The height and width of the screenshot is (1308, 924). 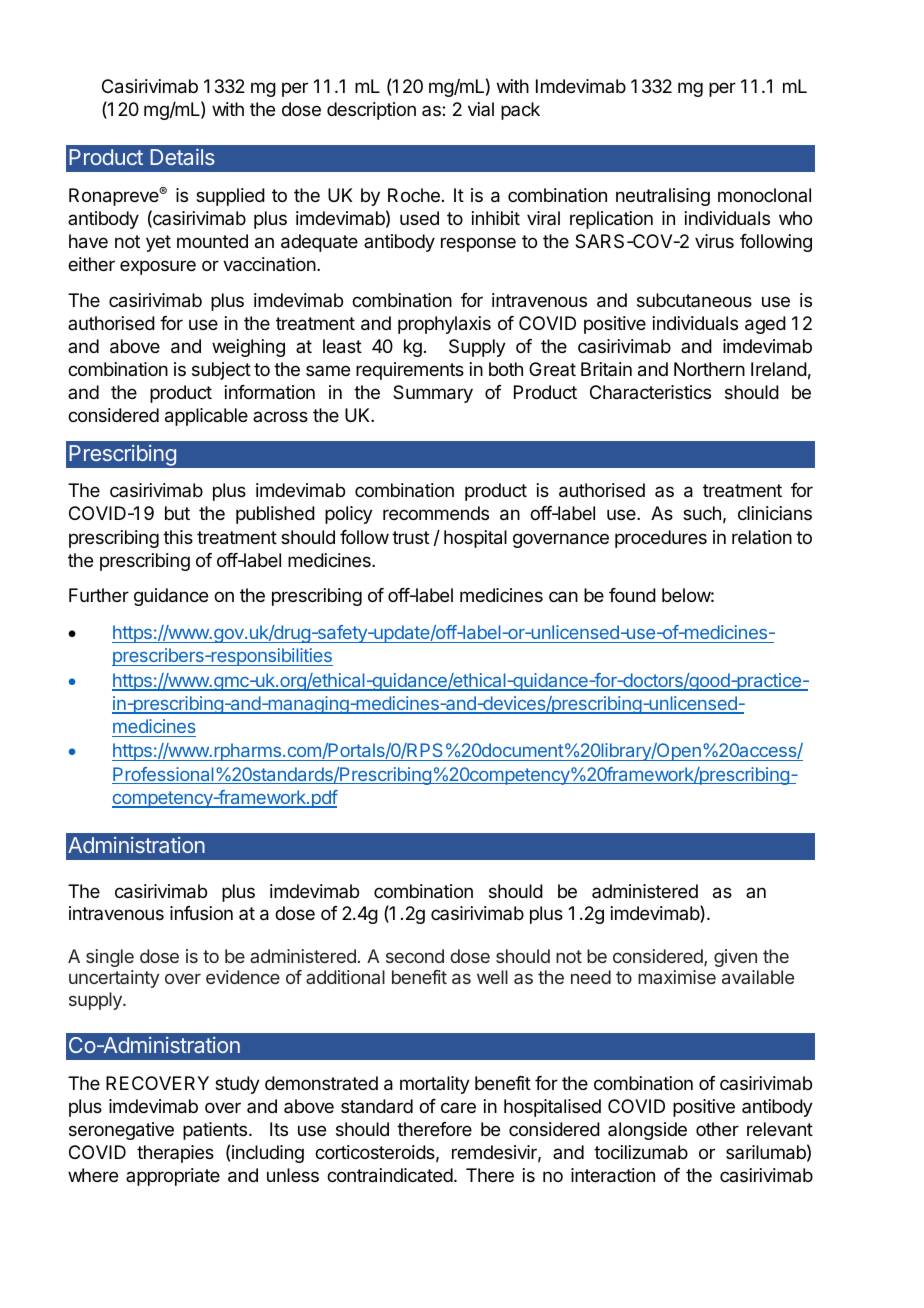 I want to click on recommends, so click(x=436, y=513).
